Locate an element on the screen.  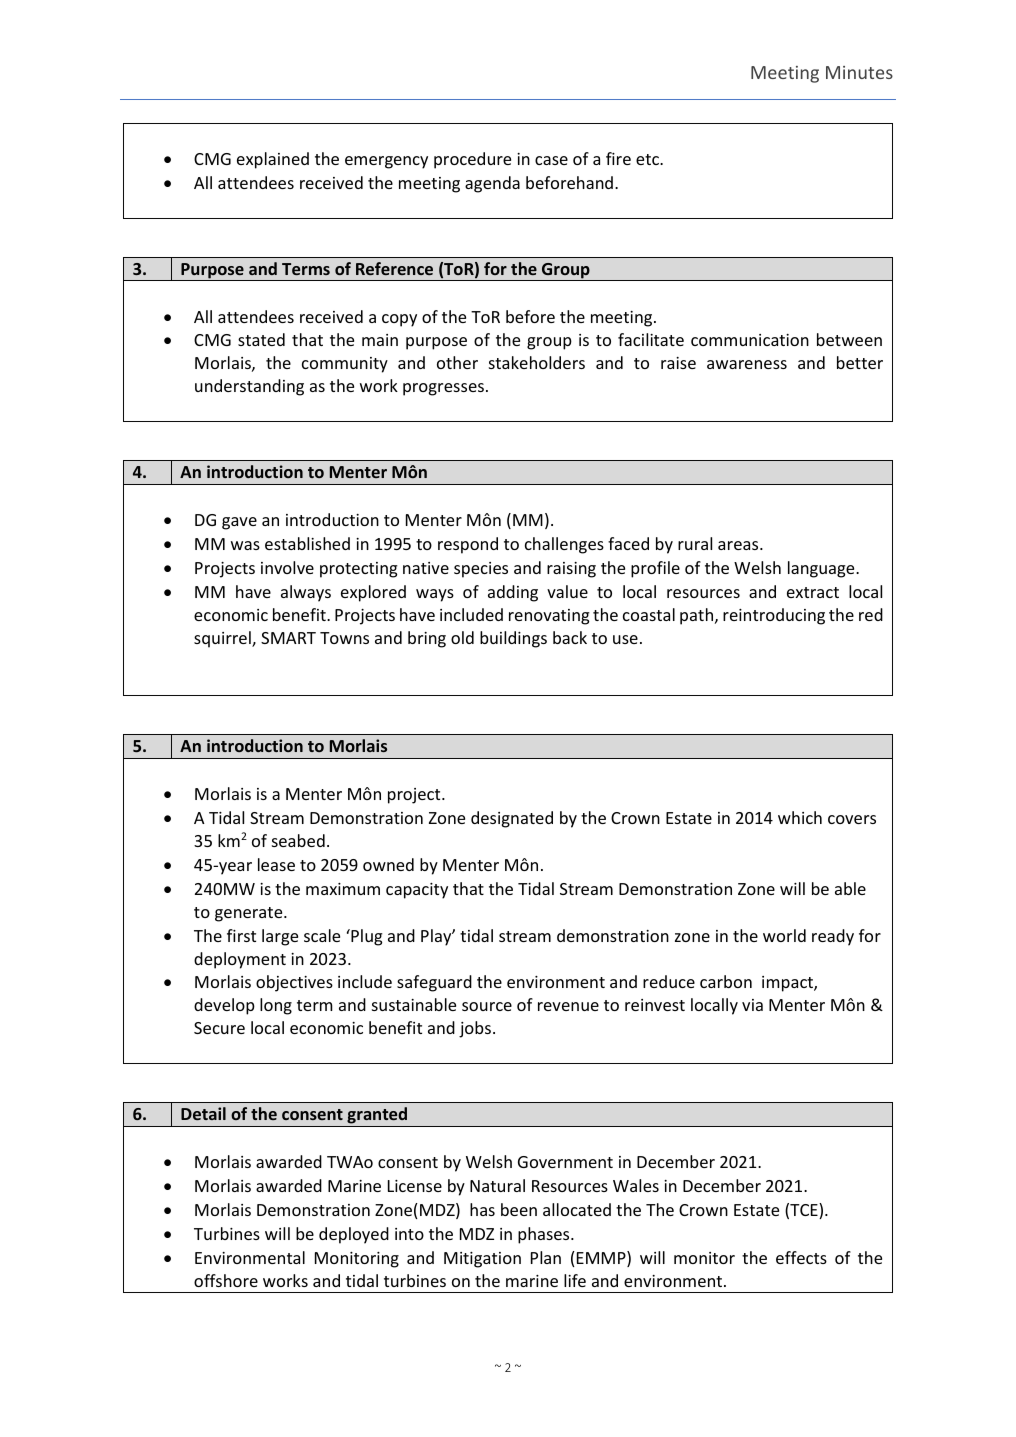
case is located at coordinates (551, 160).
